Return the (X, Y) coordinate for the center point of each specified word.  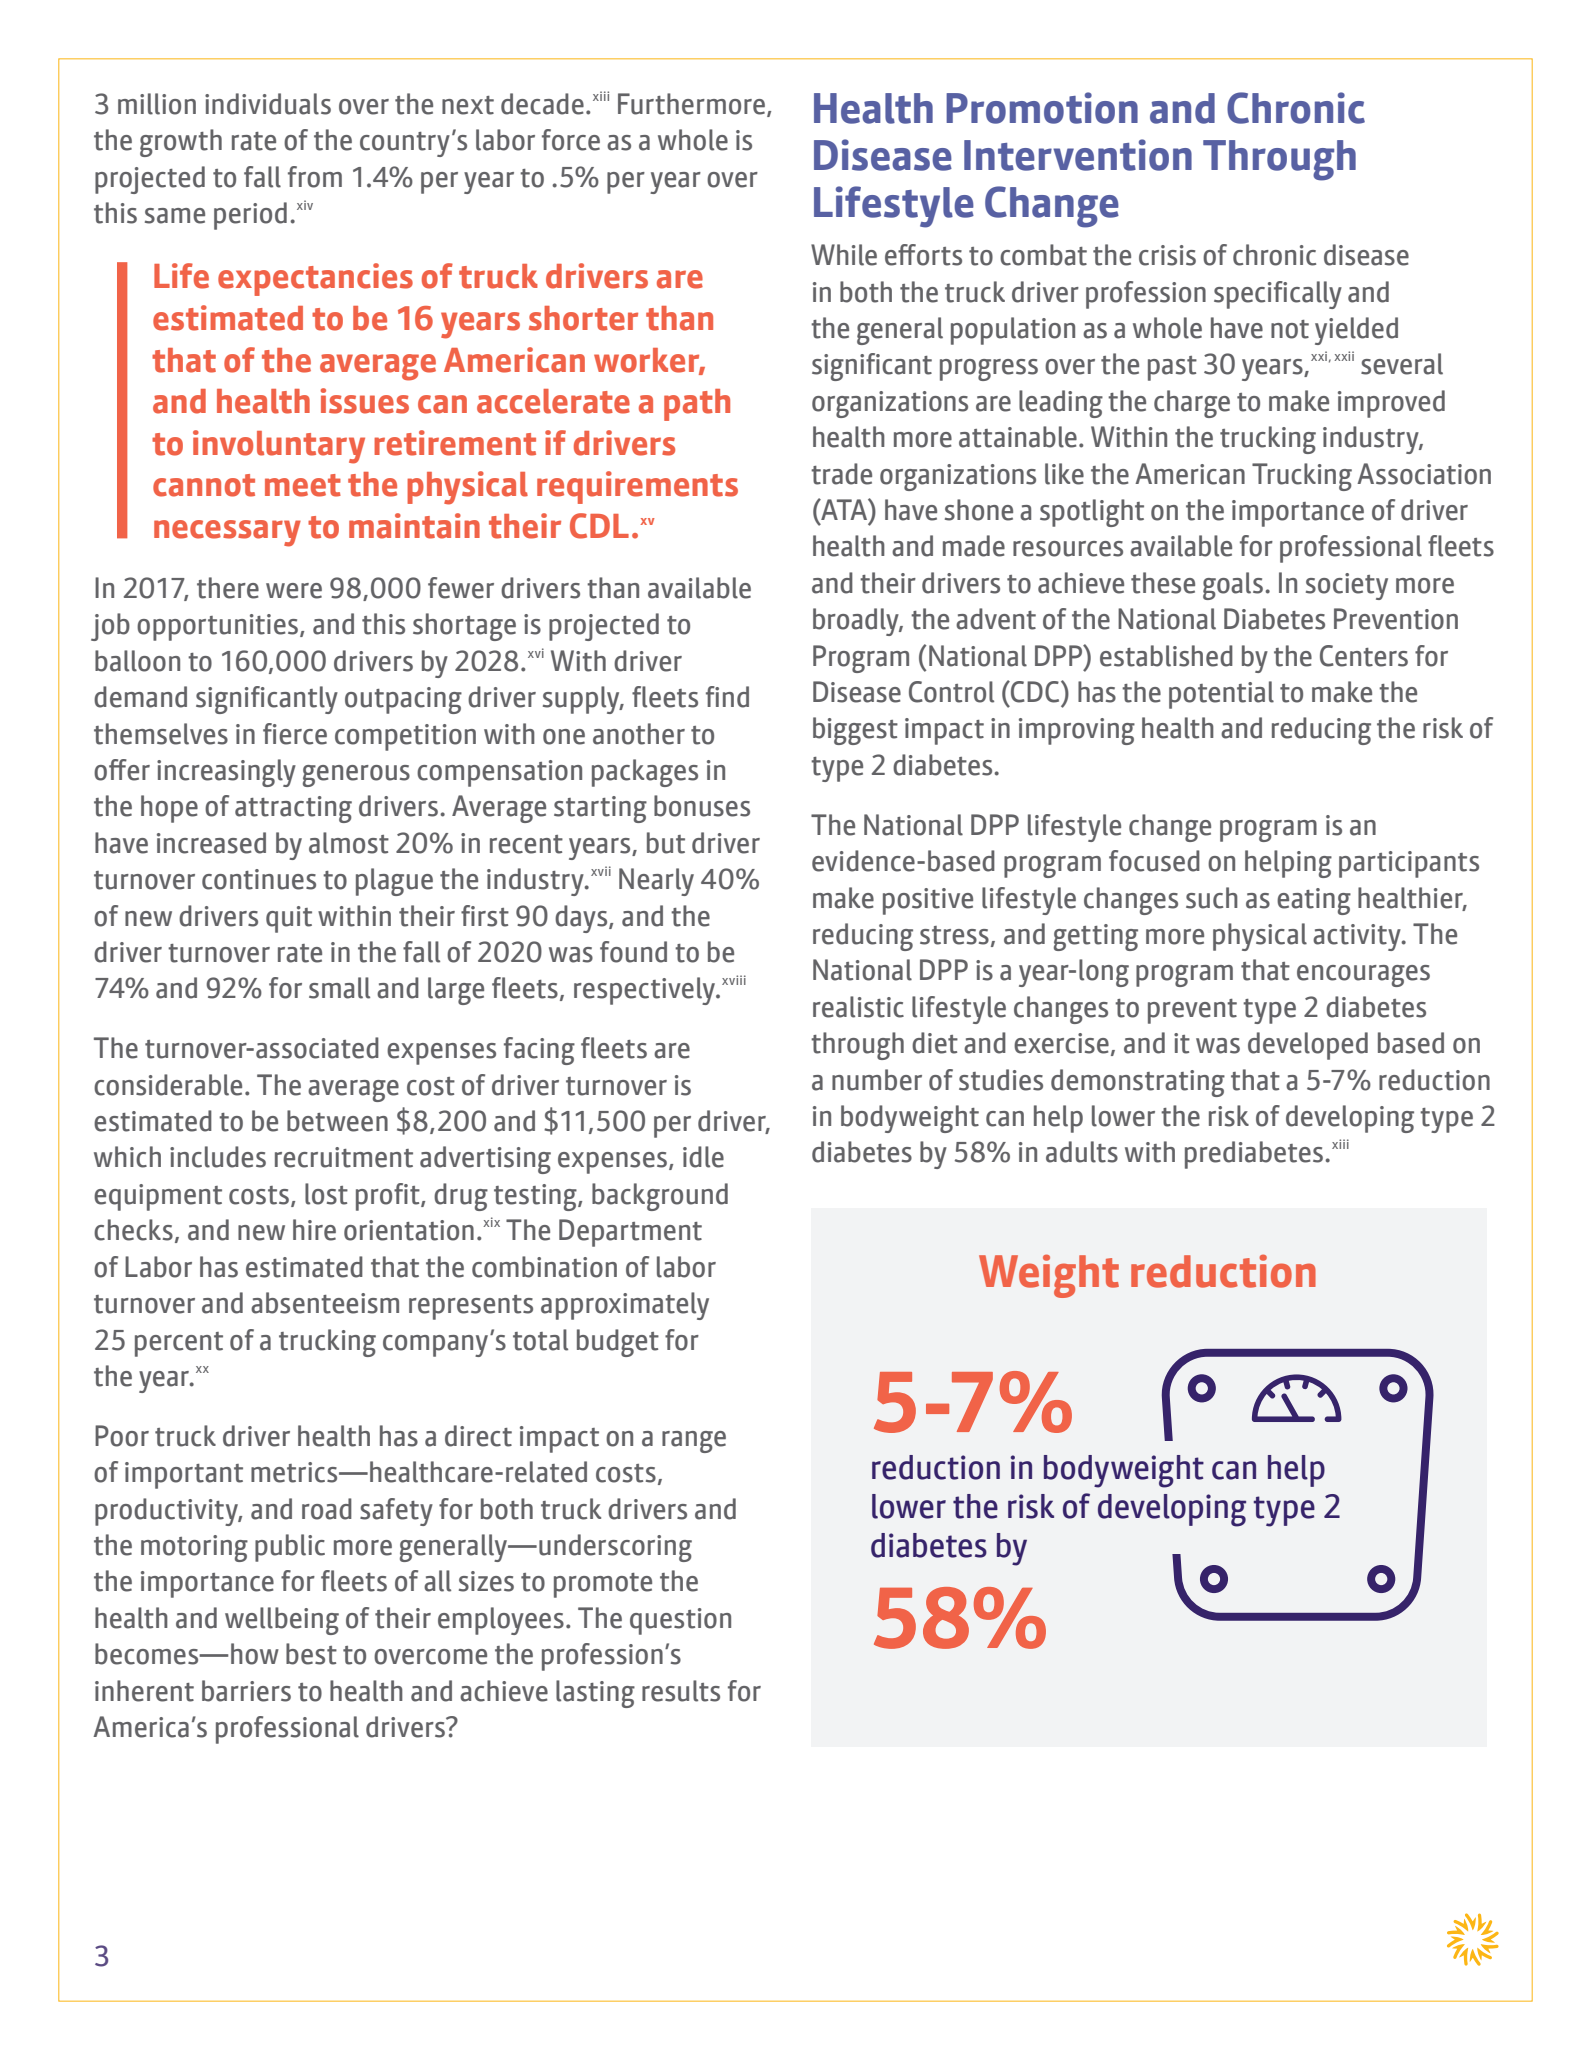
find (727, 697)
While (844, 255)
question (680, 1621)
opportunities (217, 627)
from (315, 177)
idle (703, 1157)
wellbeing (282, 1621)
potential (1221, 695)
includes (218, 1157)
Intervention (1078, 155)
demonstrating (1138, 1083)
